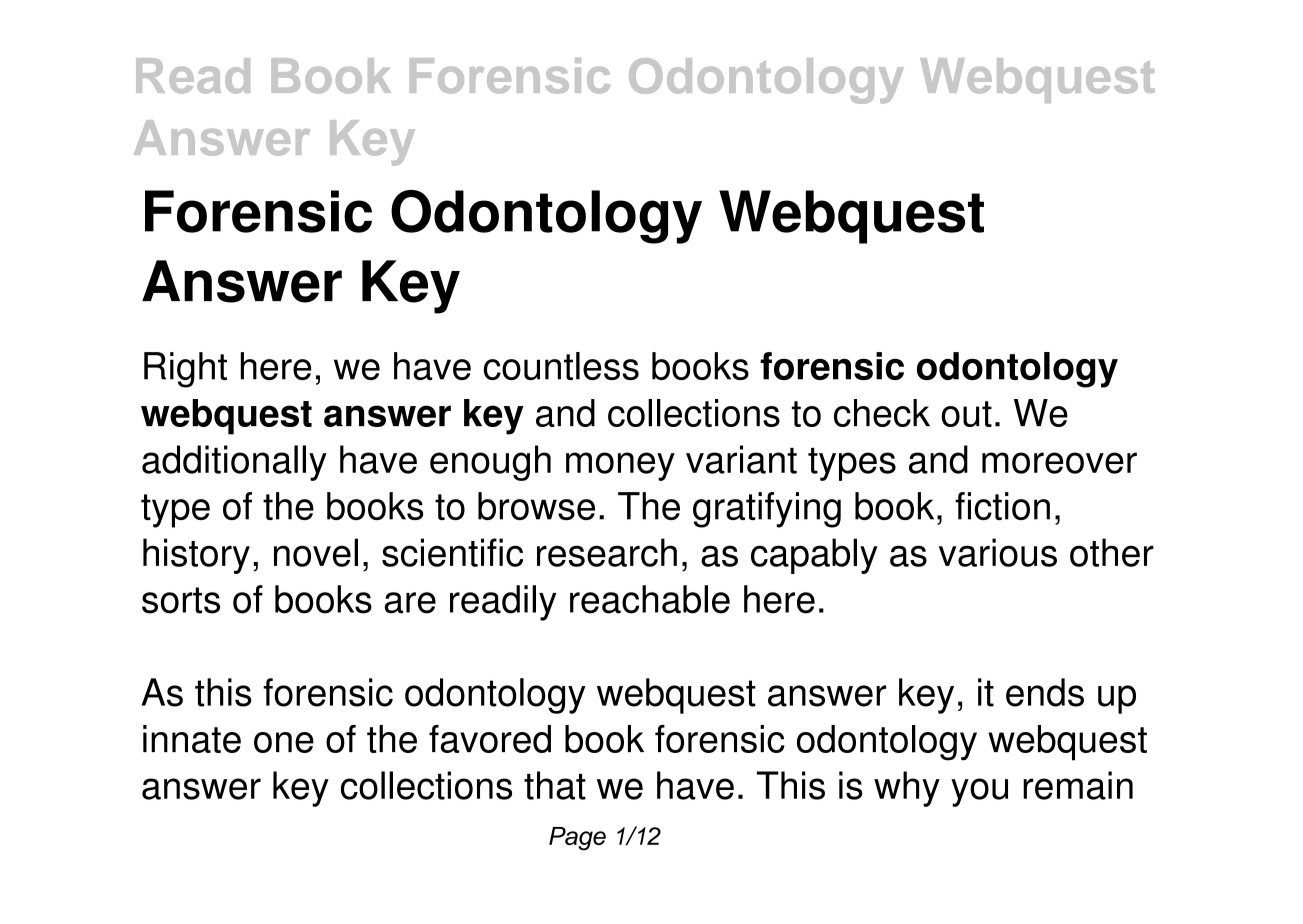 The image size is (1303, 924). I want to click on out, so click(966, 414).
